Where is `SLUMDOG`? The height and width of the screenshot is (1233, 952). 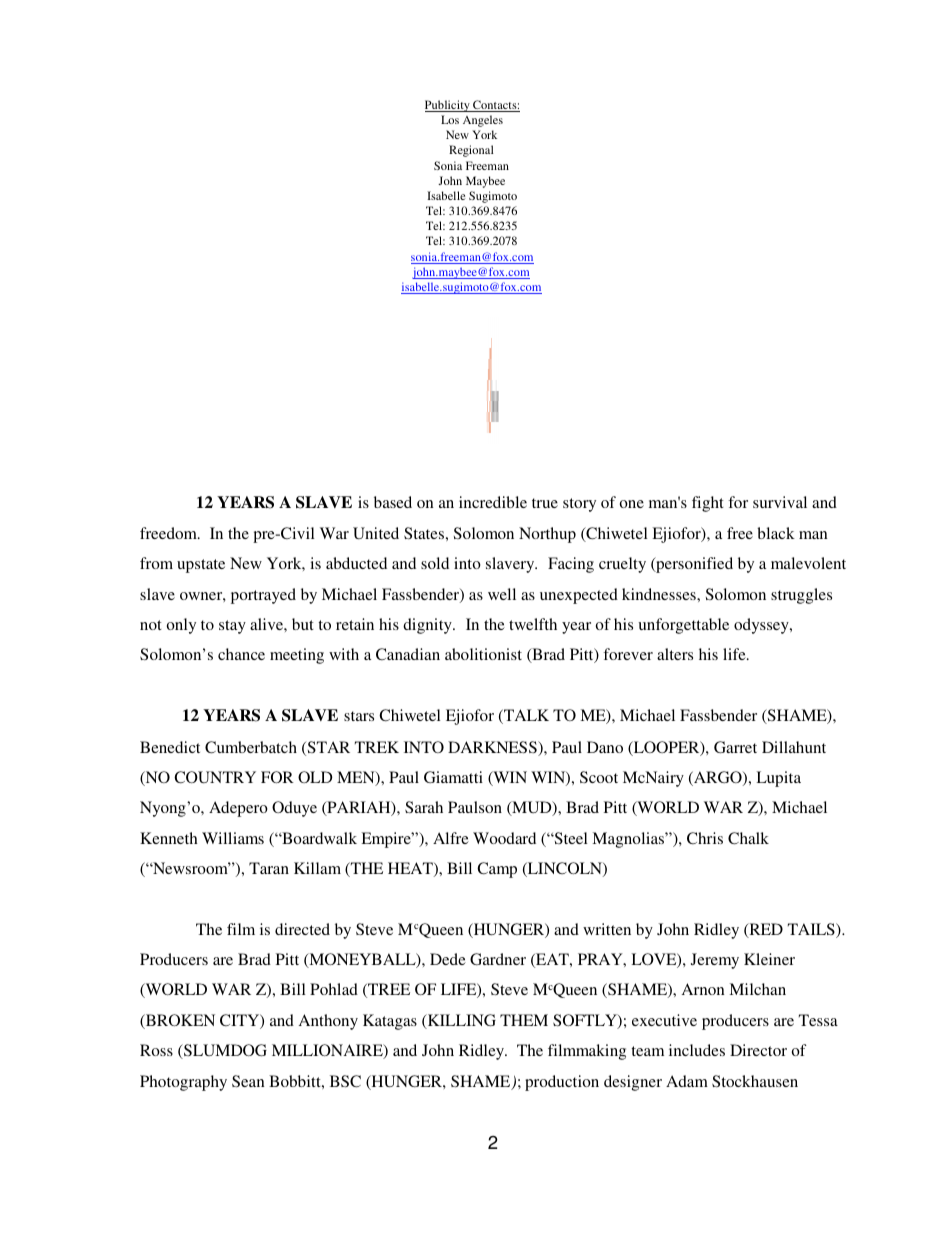 SLUMDOG is located at coordinates (224, 1051).
